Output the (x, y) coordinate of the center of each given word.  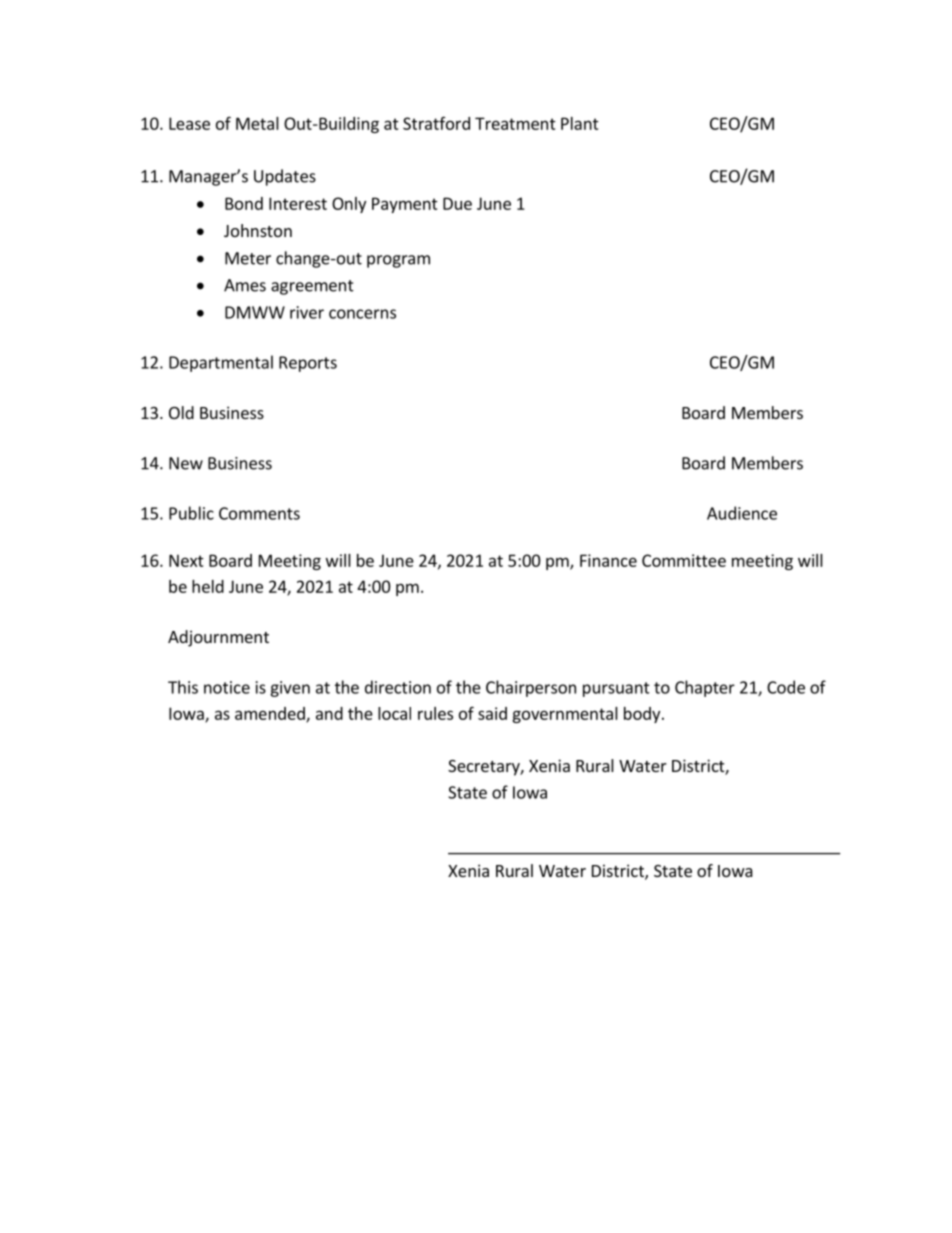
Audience (742, 513)
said (492, 713)
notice (227, 687)
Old (181, 412)
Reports (308, 364)
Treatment (515, 123)
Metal (257, 123)
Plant (580, 123)
